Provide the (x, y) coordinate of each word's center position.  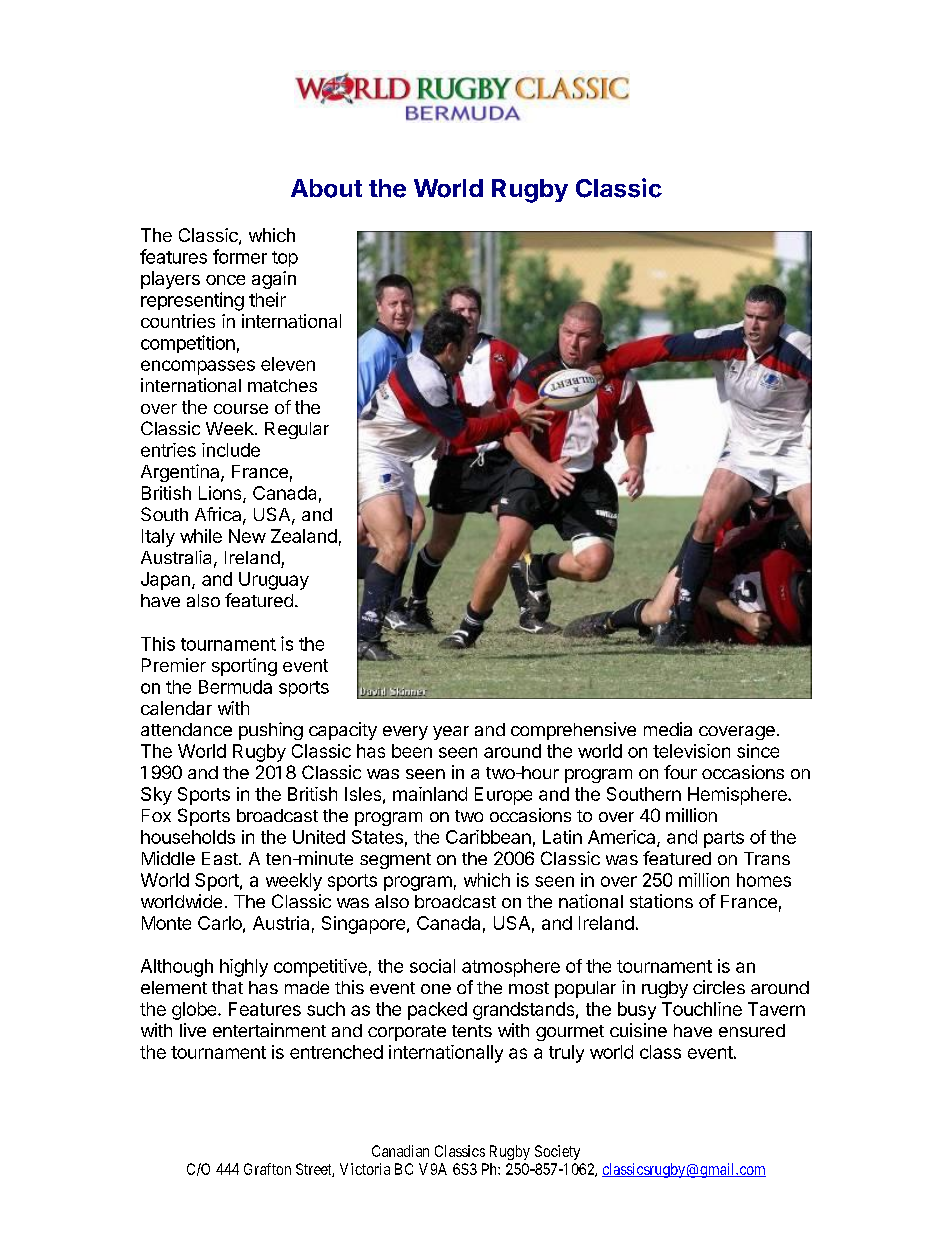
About (326, 188)
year (451, 733)
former (240, 256)
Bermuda (235, 687)
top (285, 259)
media (668, 729)
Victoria (365, 1169)
